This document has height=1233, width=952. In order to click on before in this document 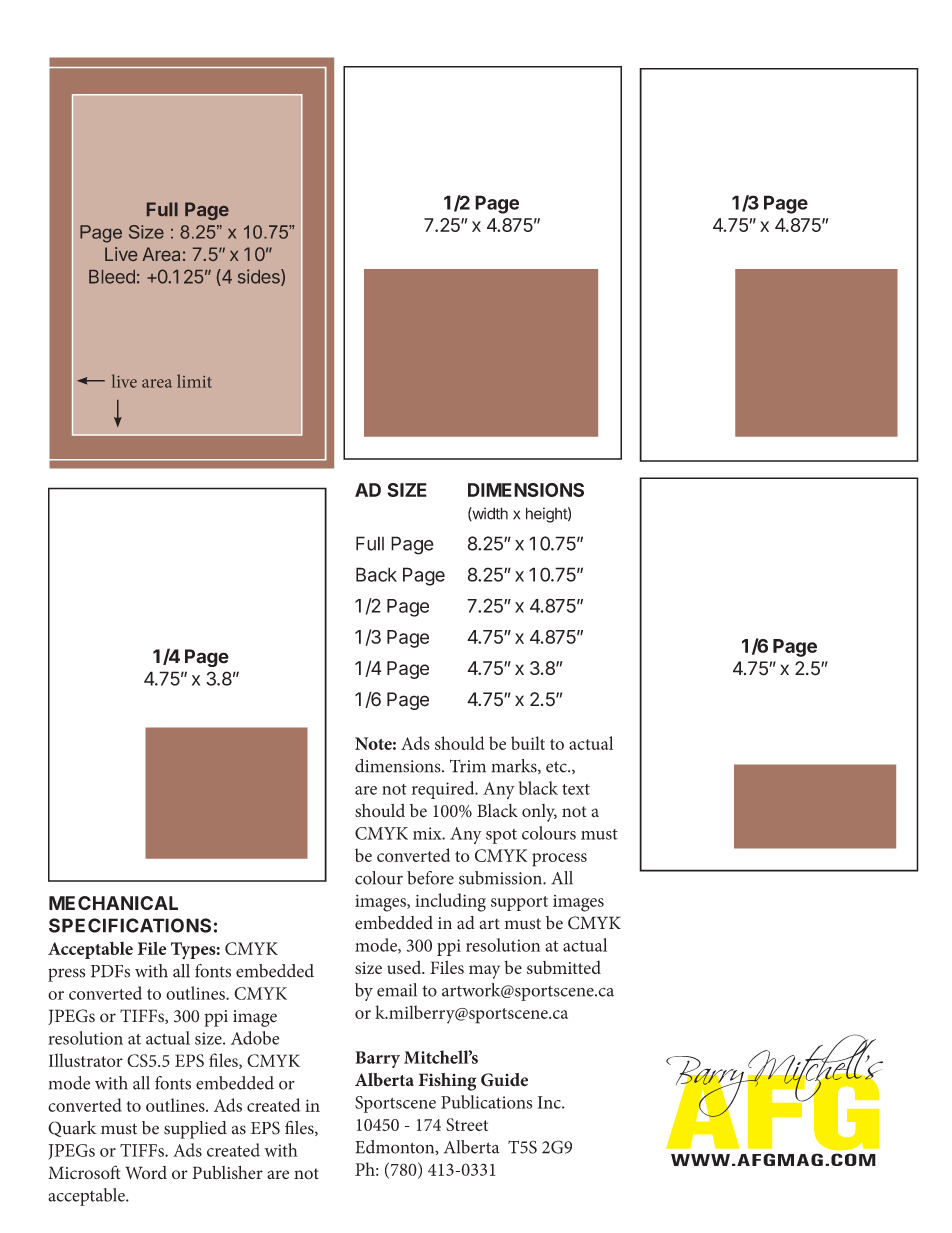, I will do `click(430, 878)`.
